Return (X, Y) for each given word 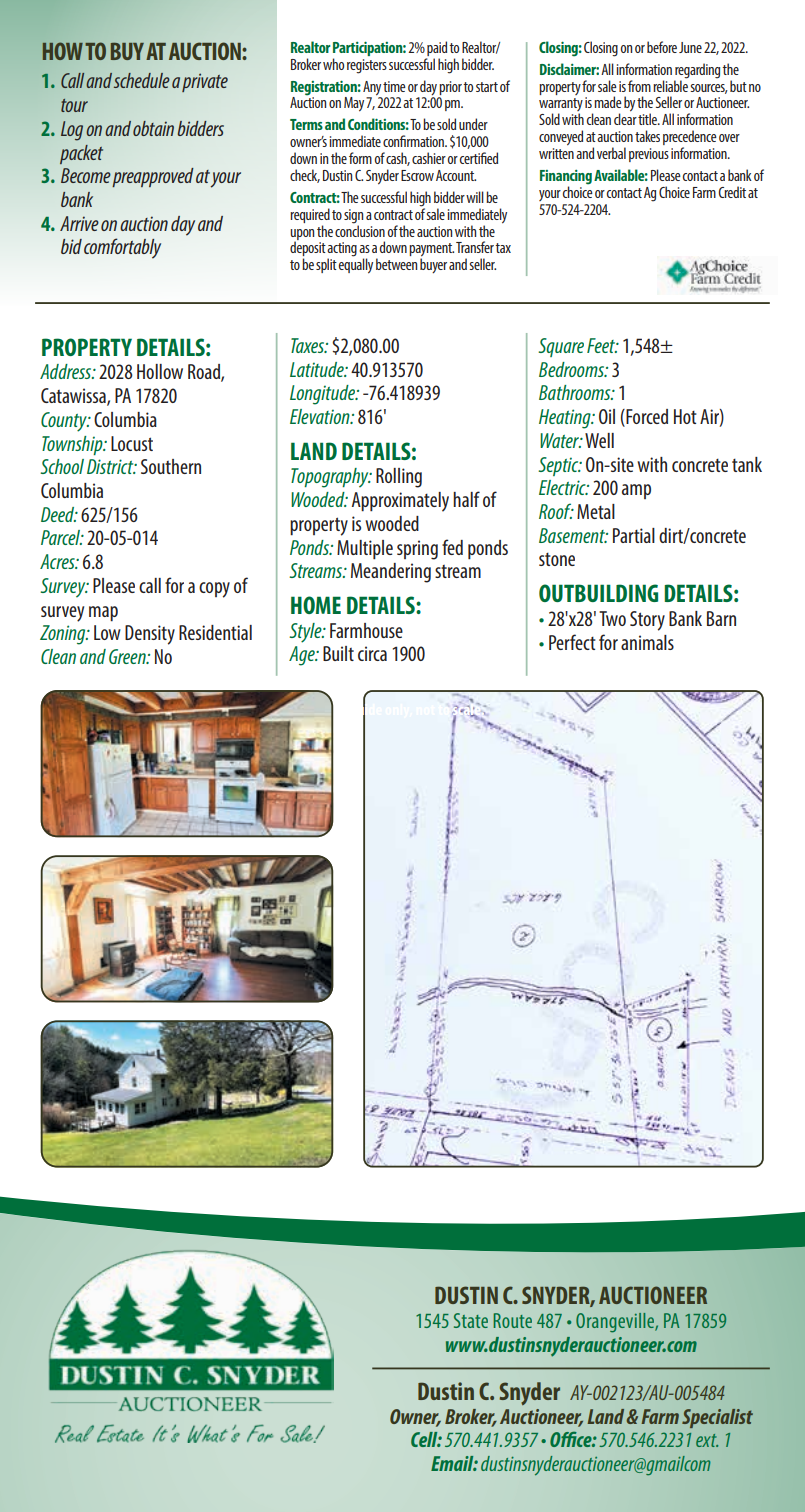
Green (128, 656)
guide (364, 711)
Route (512, 1320)
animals (647, 642)
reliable (670, 85)
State (471, 1320)
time (394, 86)
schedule (142, 80)
